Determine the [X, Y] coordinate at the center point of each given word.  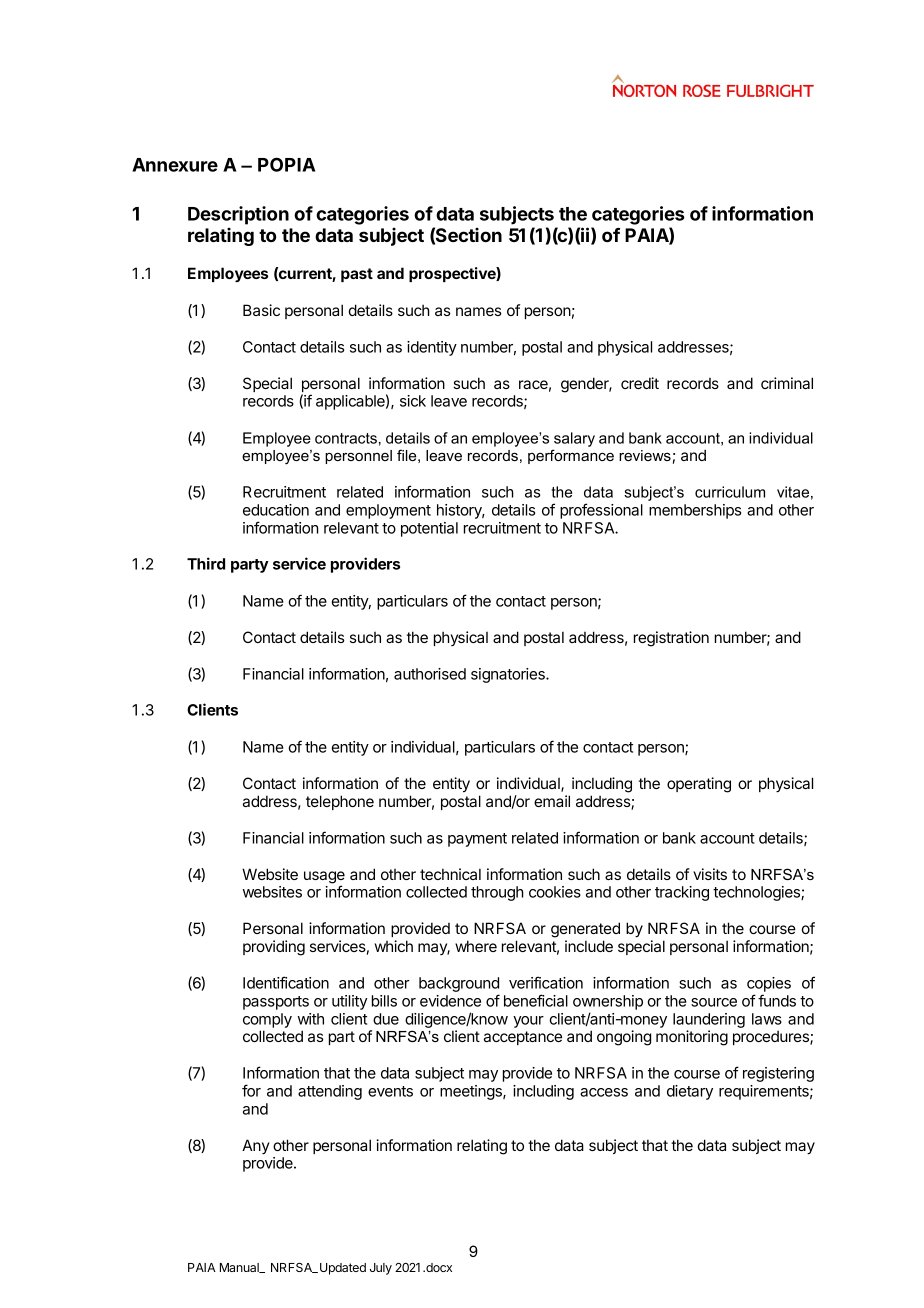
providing [274, 948]
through [497, 893]
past [357, 275]
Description [238, 215]
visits [710, 874]
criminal [787, 383]
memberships [695, 511]
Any [256, 1146]
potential [429, 529]
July [381, 1269]
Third [206, 563]
